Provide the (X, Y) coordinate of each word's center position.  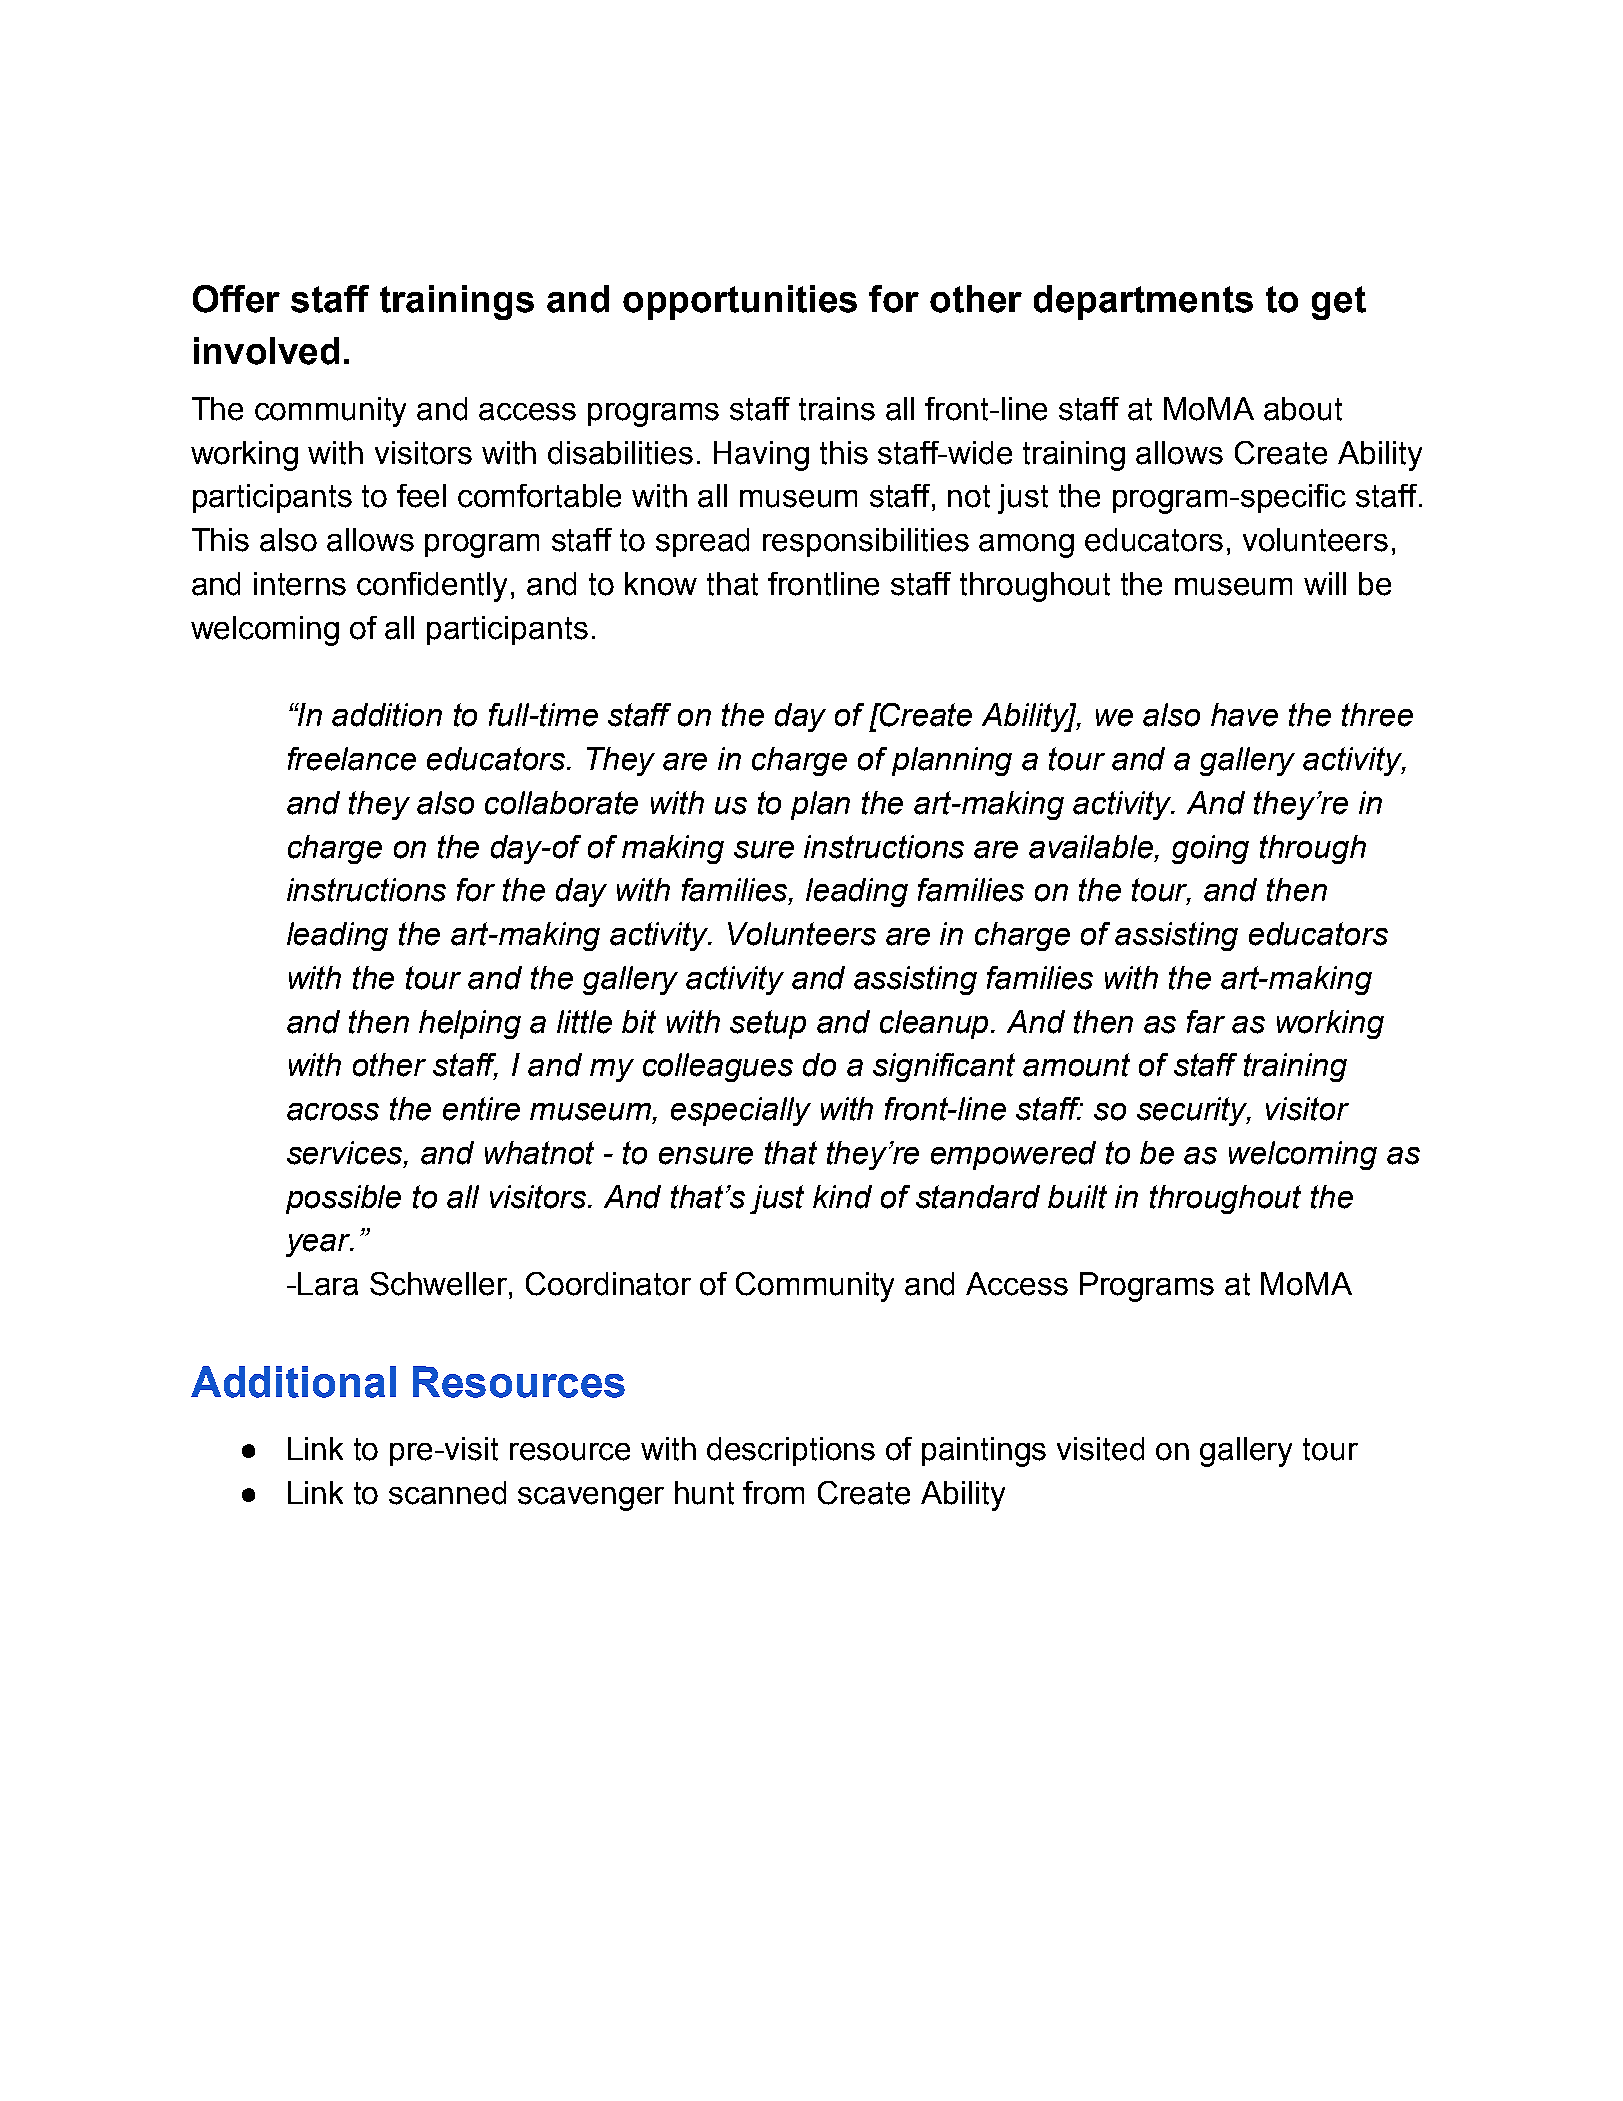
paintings (984, 1452)
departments (1143, 302)
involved (266, 351)
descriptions (791, 1451)
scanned (447, 1493)
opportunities (740, 302)
